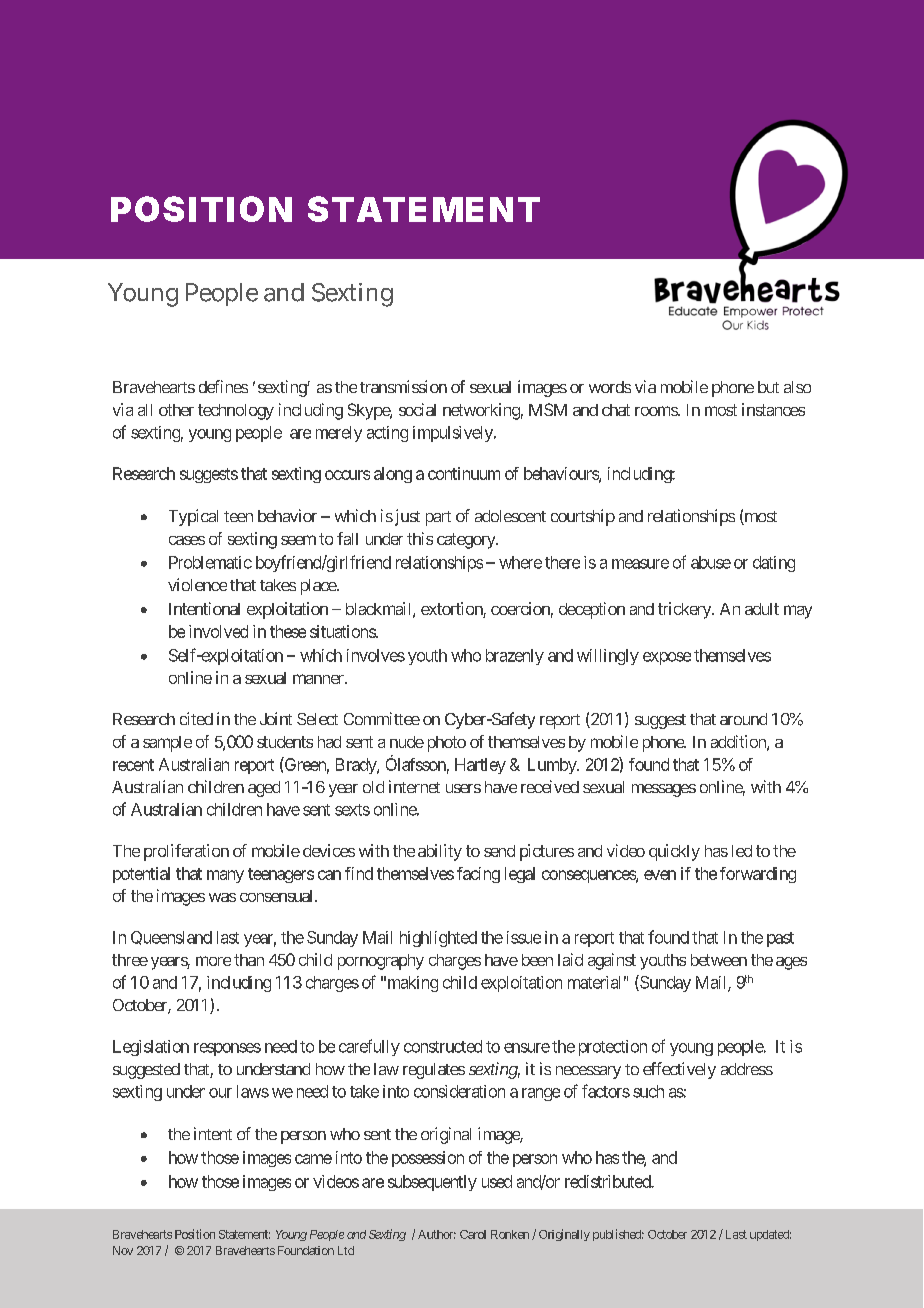 This page has width=924, height=1308. Describe the element at coordinates (176, 410) in the page. I see `other` at that location.
